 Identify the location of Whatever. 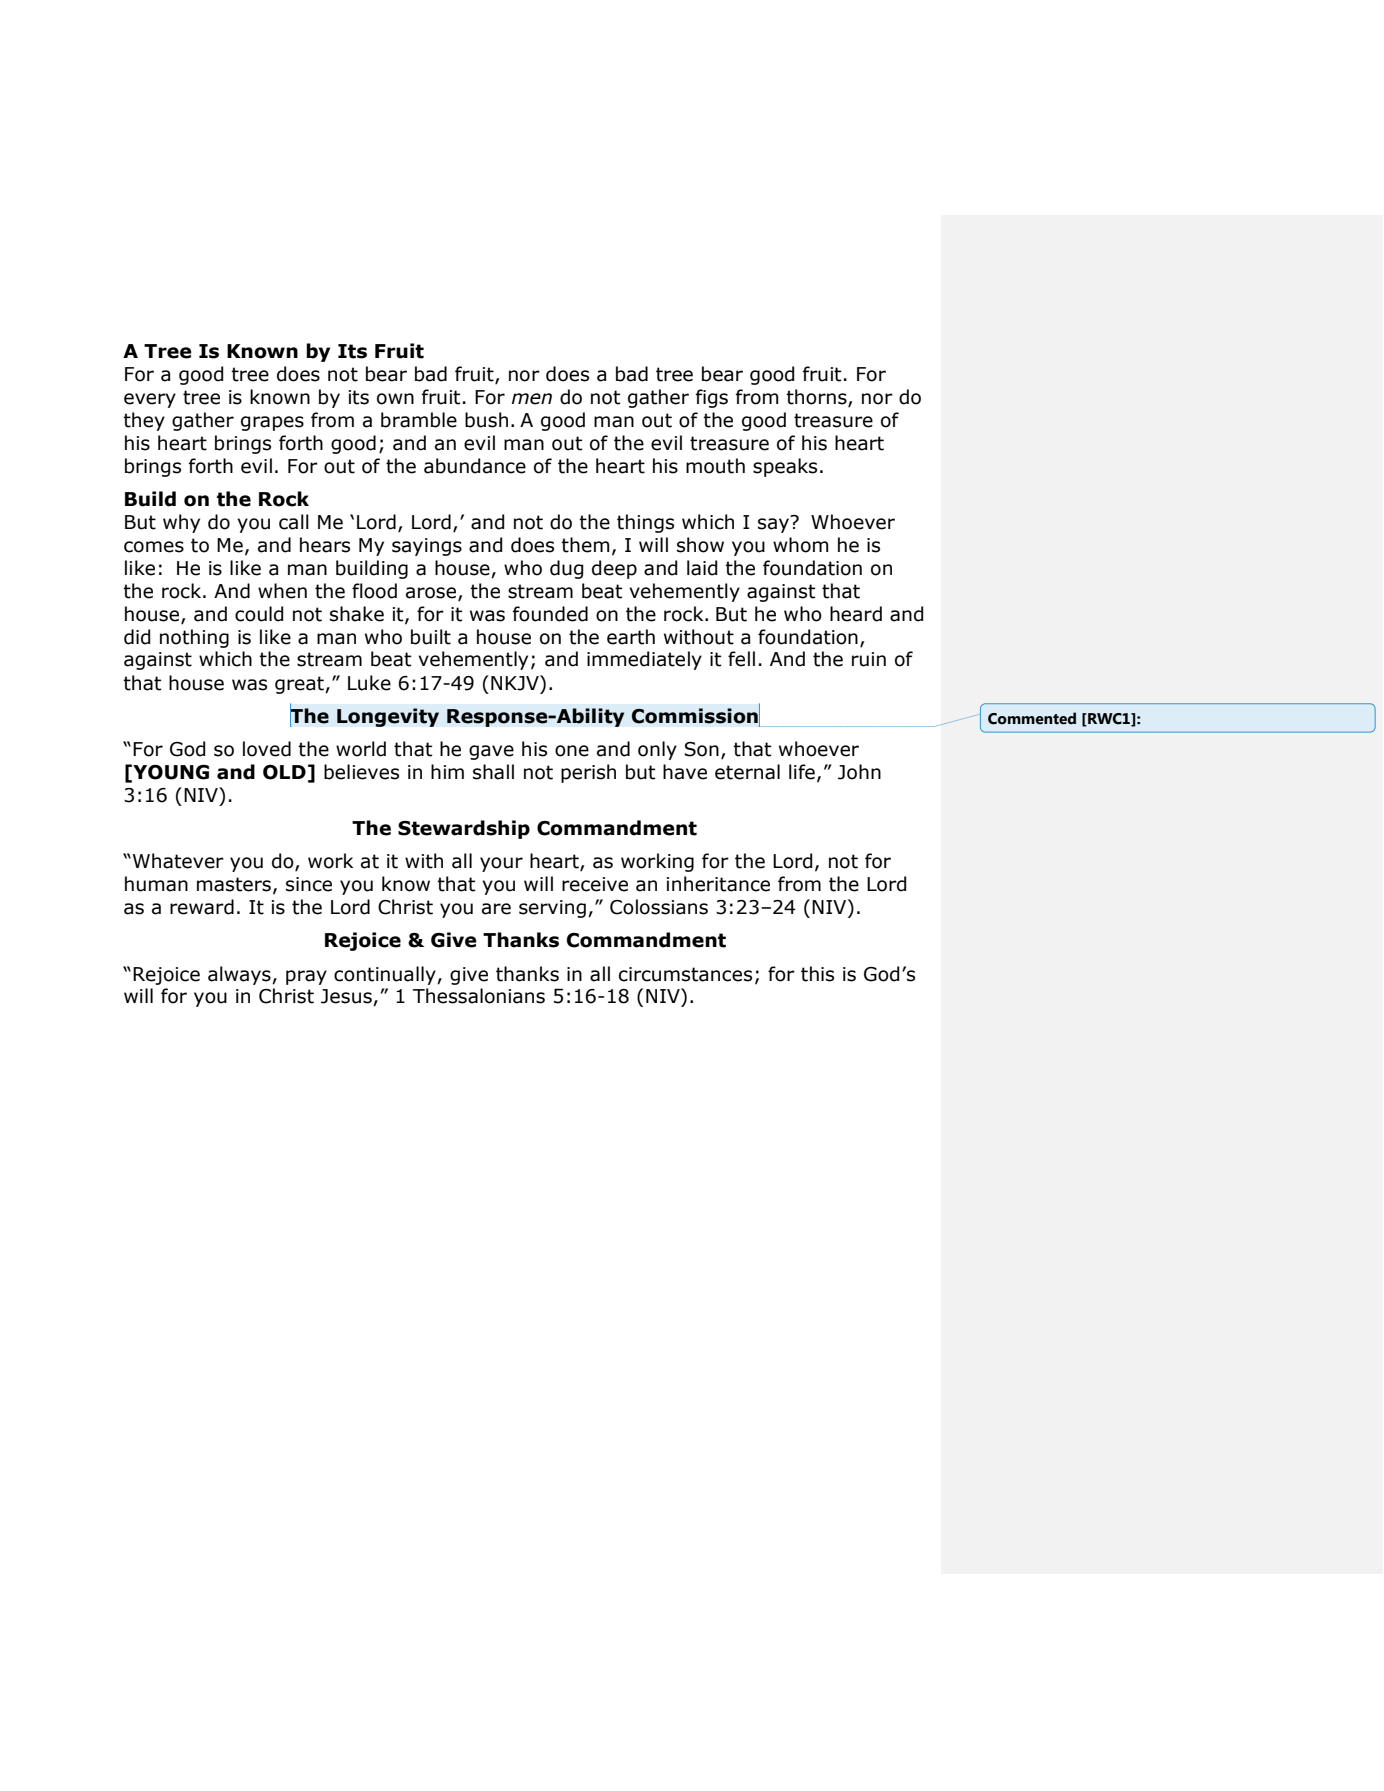
(178, 861).
